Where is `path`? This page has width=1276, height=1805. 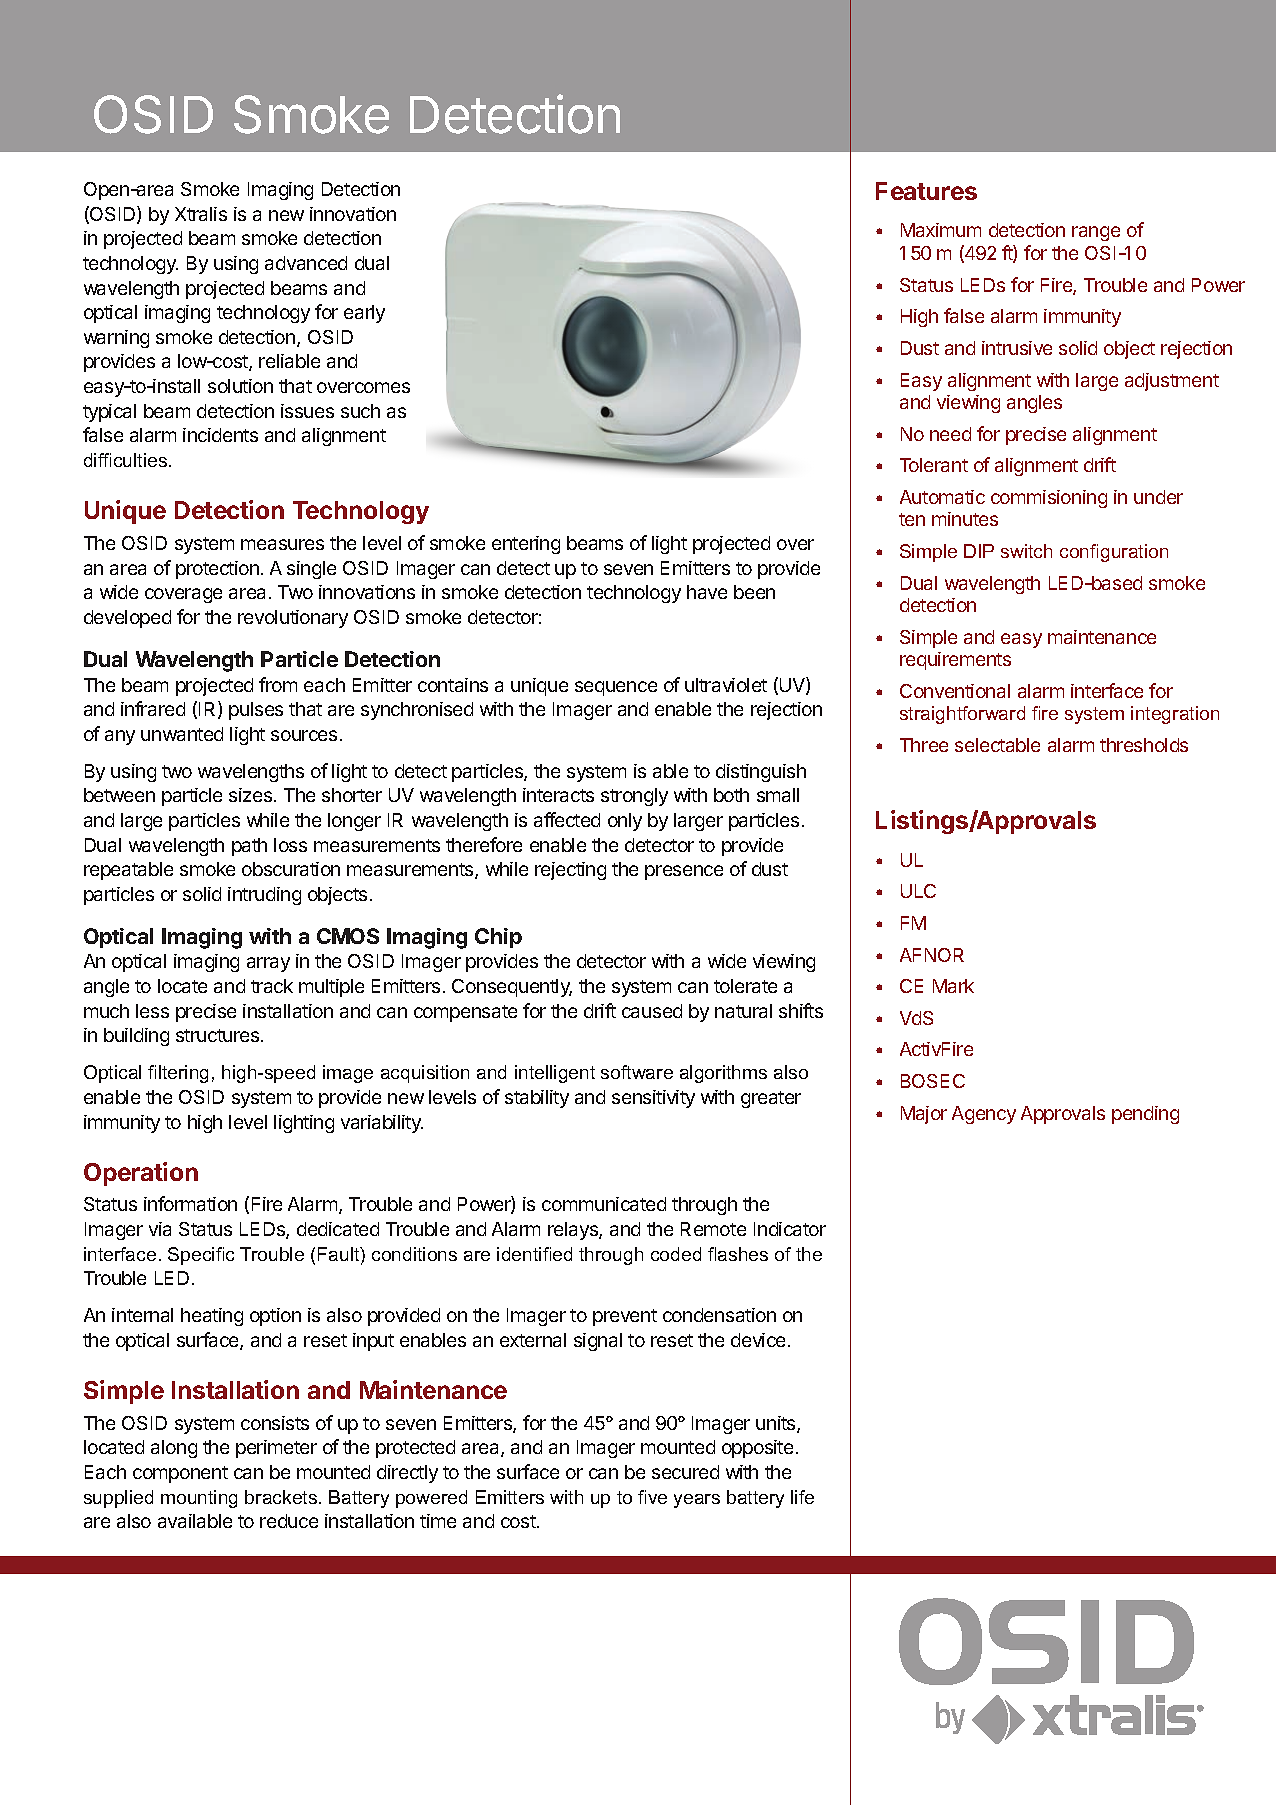
path is located at coordinates (249, 847).
